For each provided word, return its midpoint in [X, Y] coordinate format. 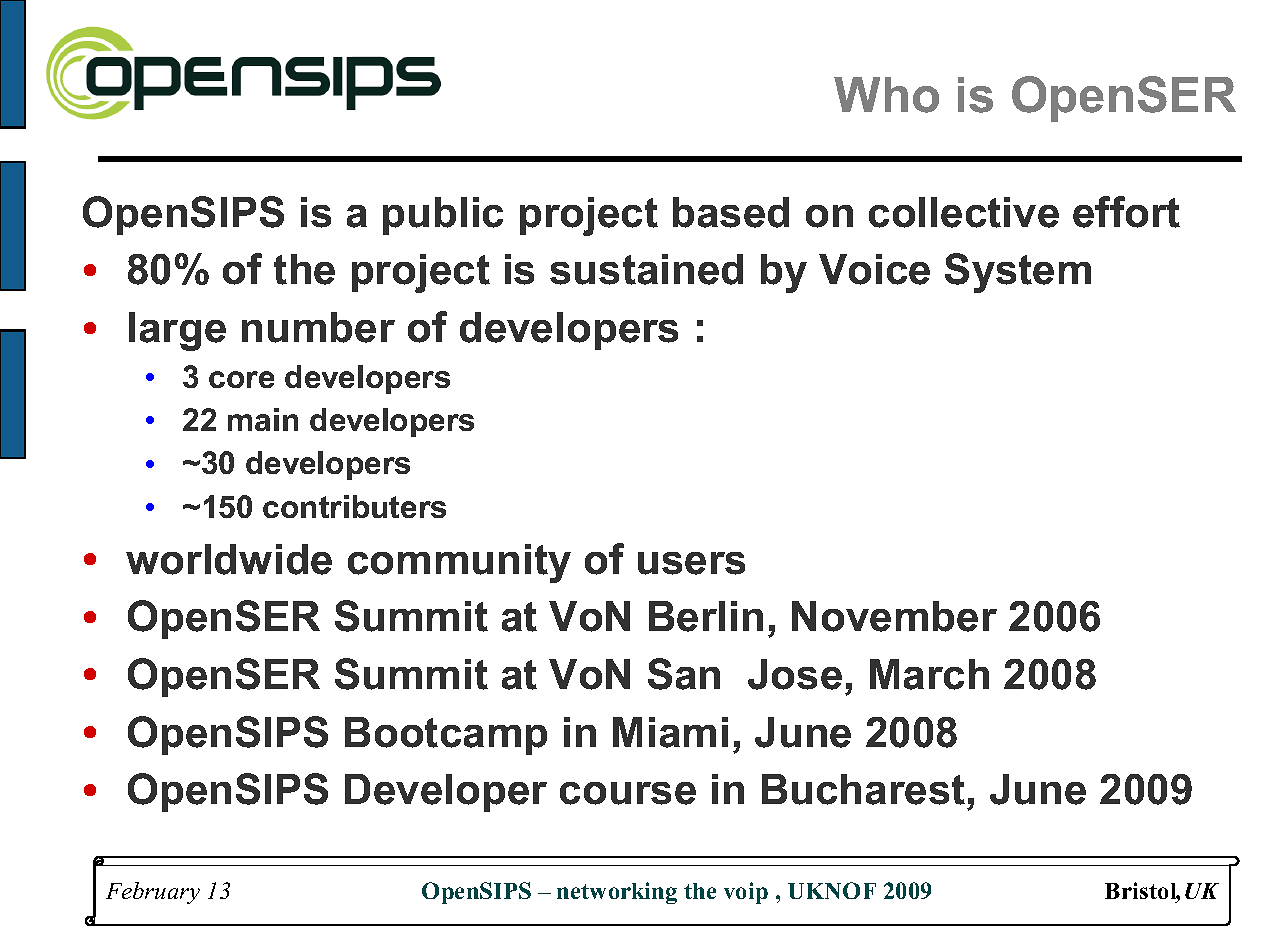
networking [617, 893]
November [894, 616]
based [731, 212]
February [153, 893]
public [443, 216]
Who [886, 95]
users [691, 563]
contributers [354, 506]
